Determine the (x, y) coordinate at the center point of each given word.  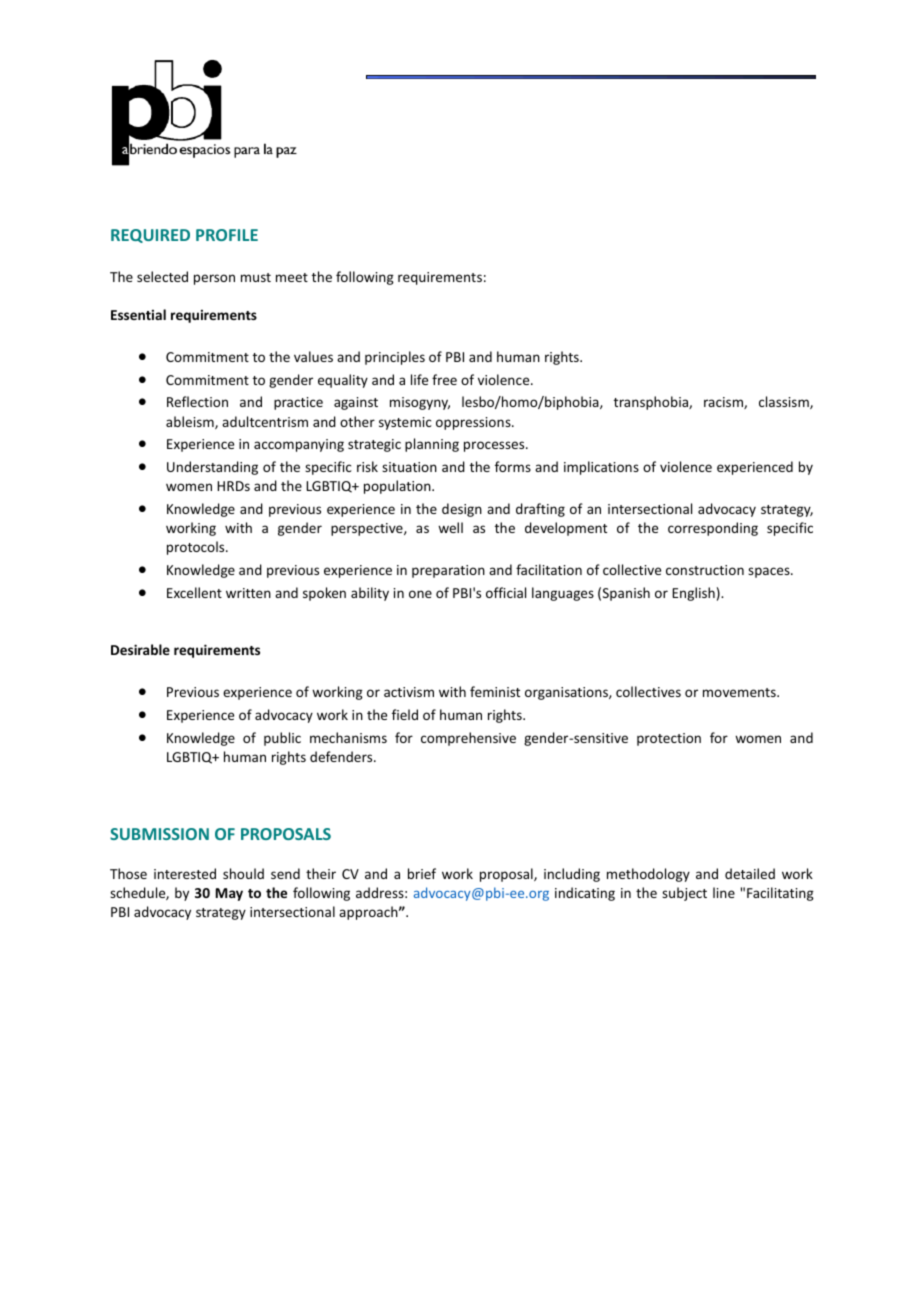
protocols (197, 548)
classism (785, 402)
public (282, 739)
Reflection (197, 401)
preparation (448, 571)
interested (185, 873)
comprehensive (468, 739)
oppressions (474, 423)
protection (669, 739)
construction (705, 570)
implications (601, 468)
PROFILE (227, 235)
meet (292, 277)
